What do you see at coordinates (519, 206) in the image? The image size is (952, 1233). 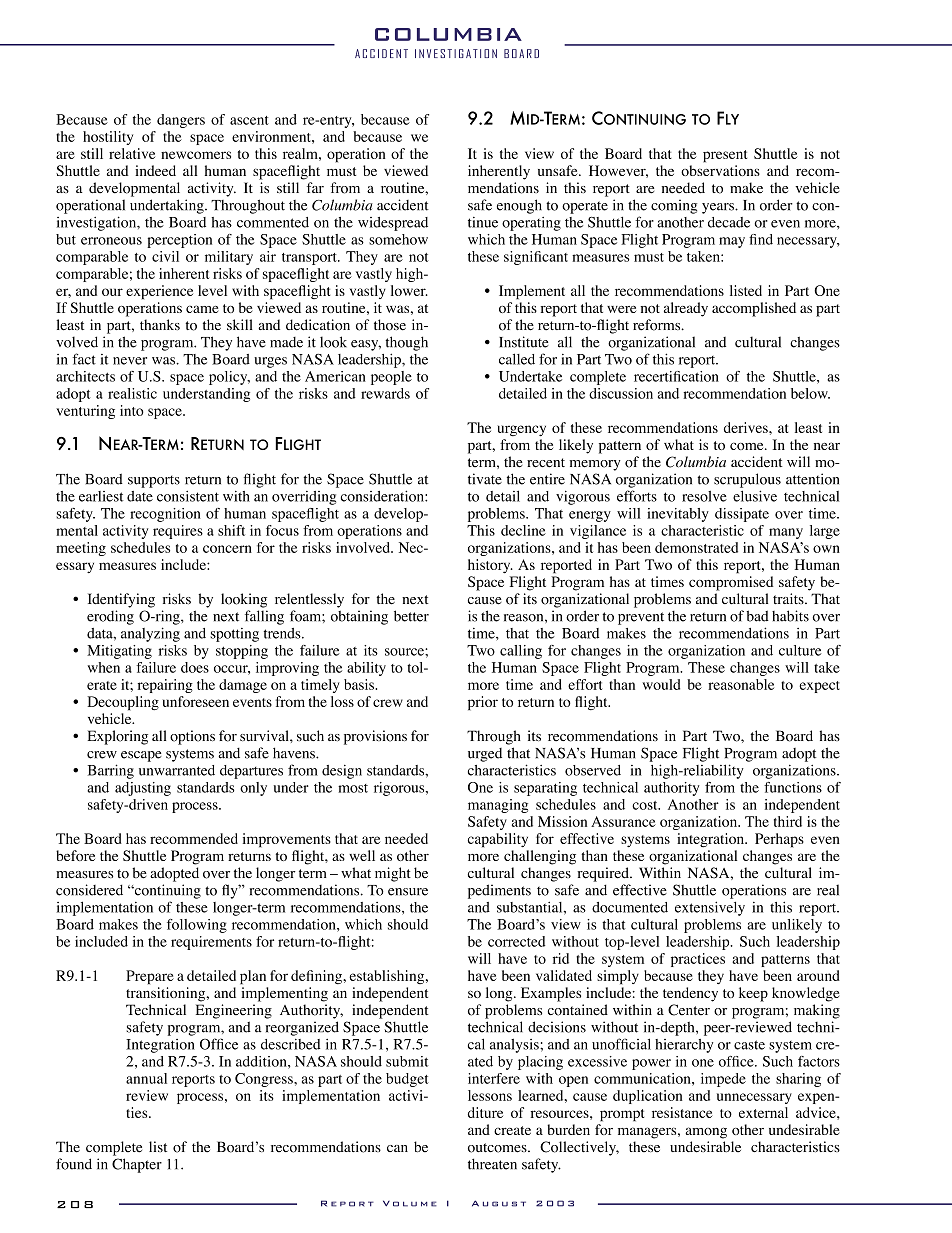 I see `enough` at bounding box center [519, 206].
